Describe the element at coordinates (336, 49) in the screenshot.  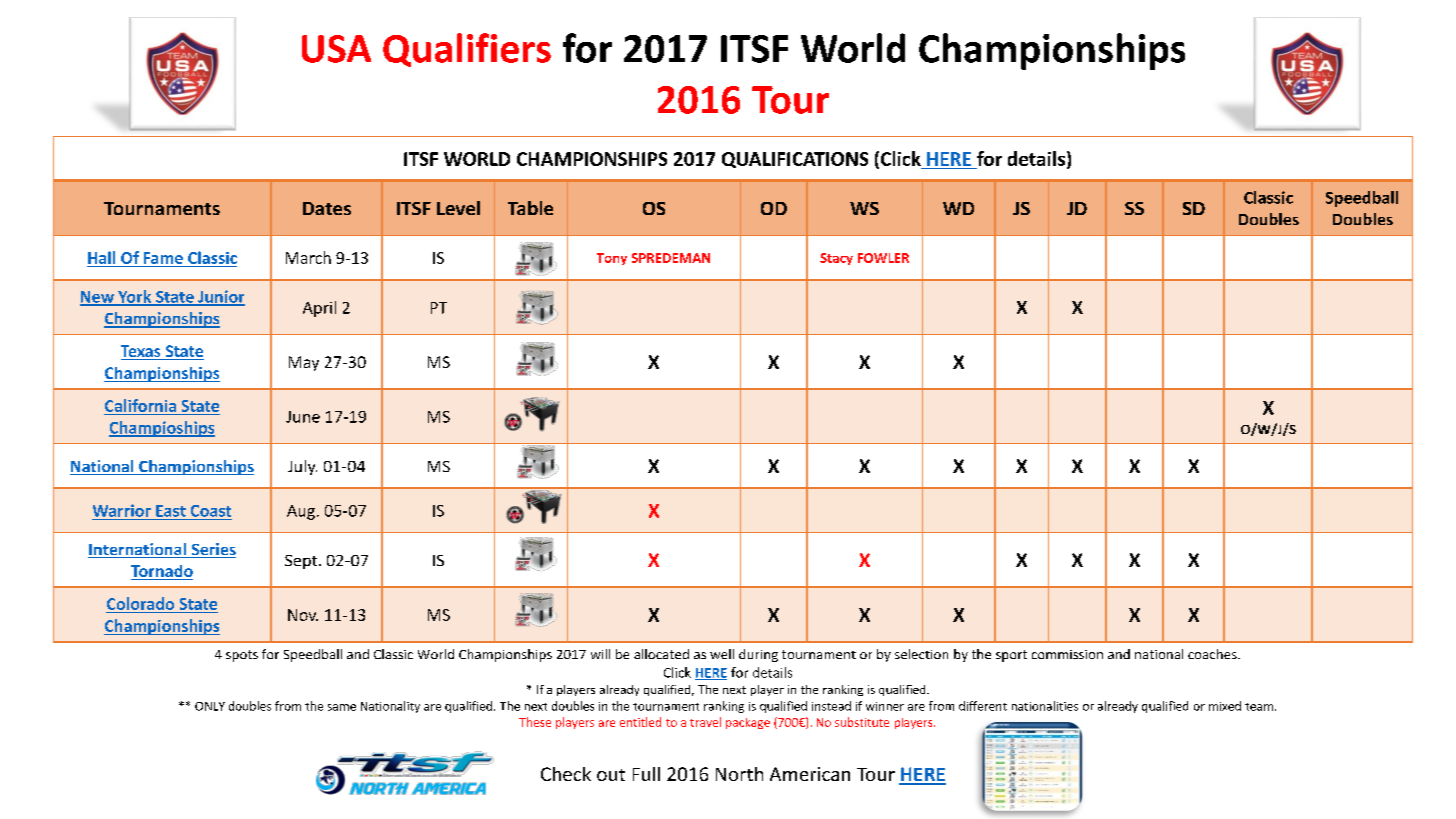
I see `USA` at that location.
